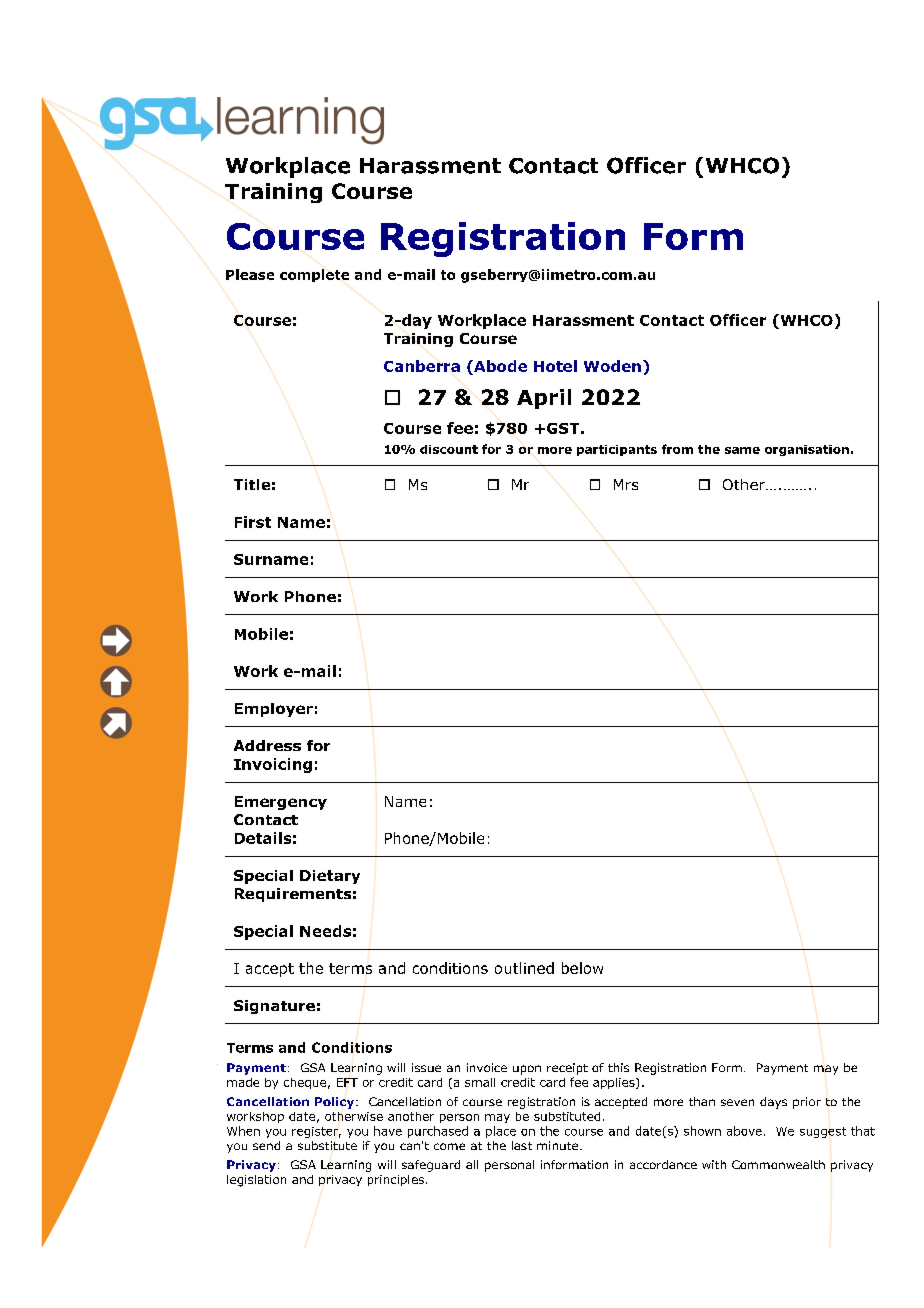 Image resolution: width=924 pixels, height=1308 pixels. What do you see at coordinates (559, 1145) in the page?
I see `minute` at bounding box center [559, 1145].
